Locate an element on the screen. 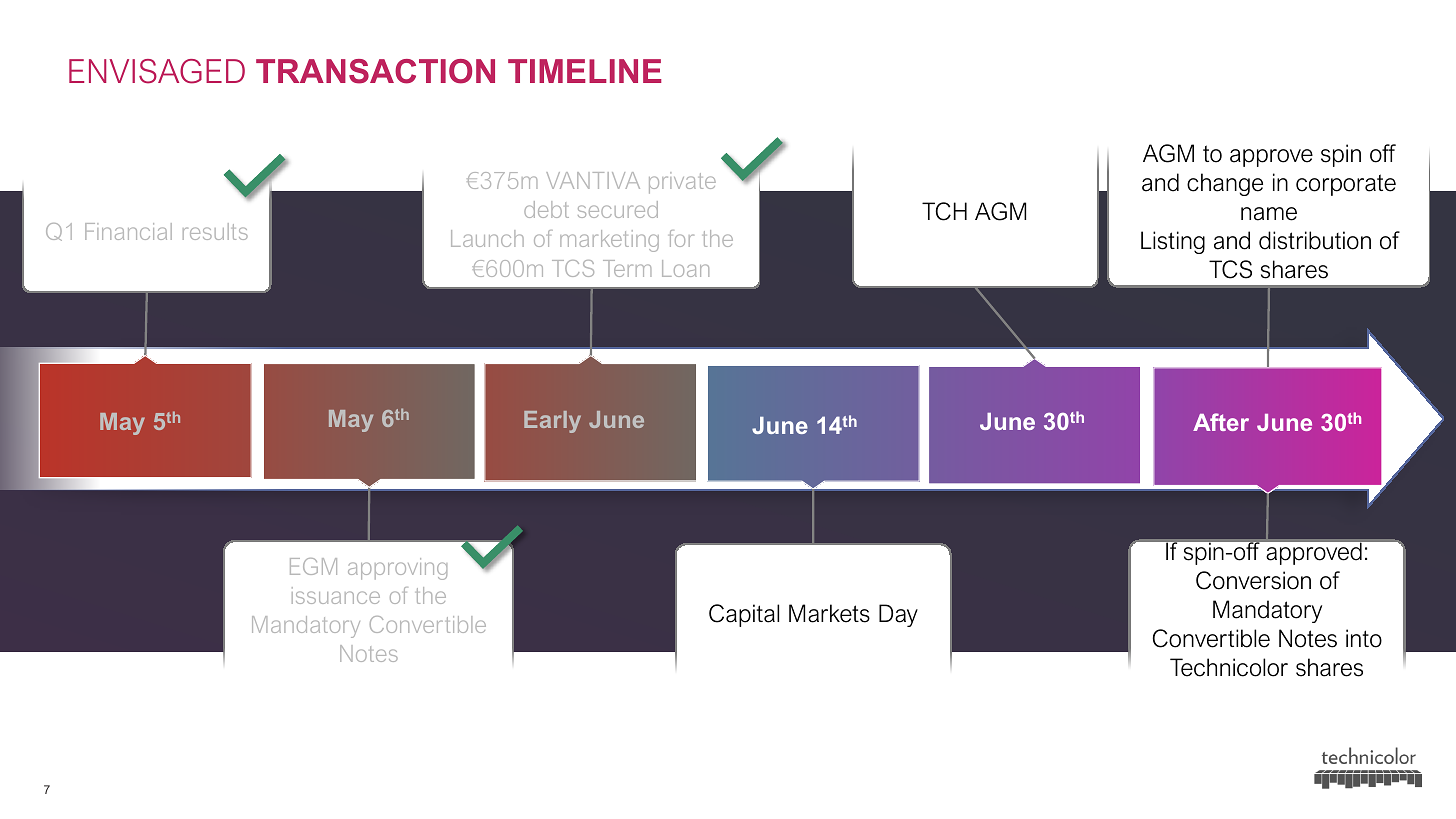 This screenshot has width=1456, height=819. change is located at coordinates (1225, 184).
